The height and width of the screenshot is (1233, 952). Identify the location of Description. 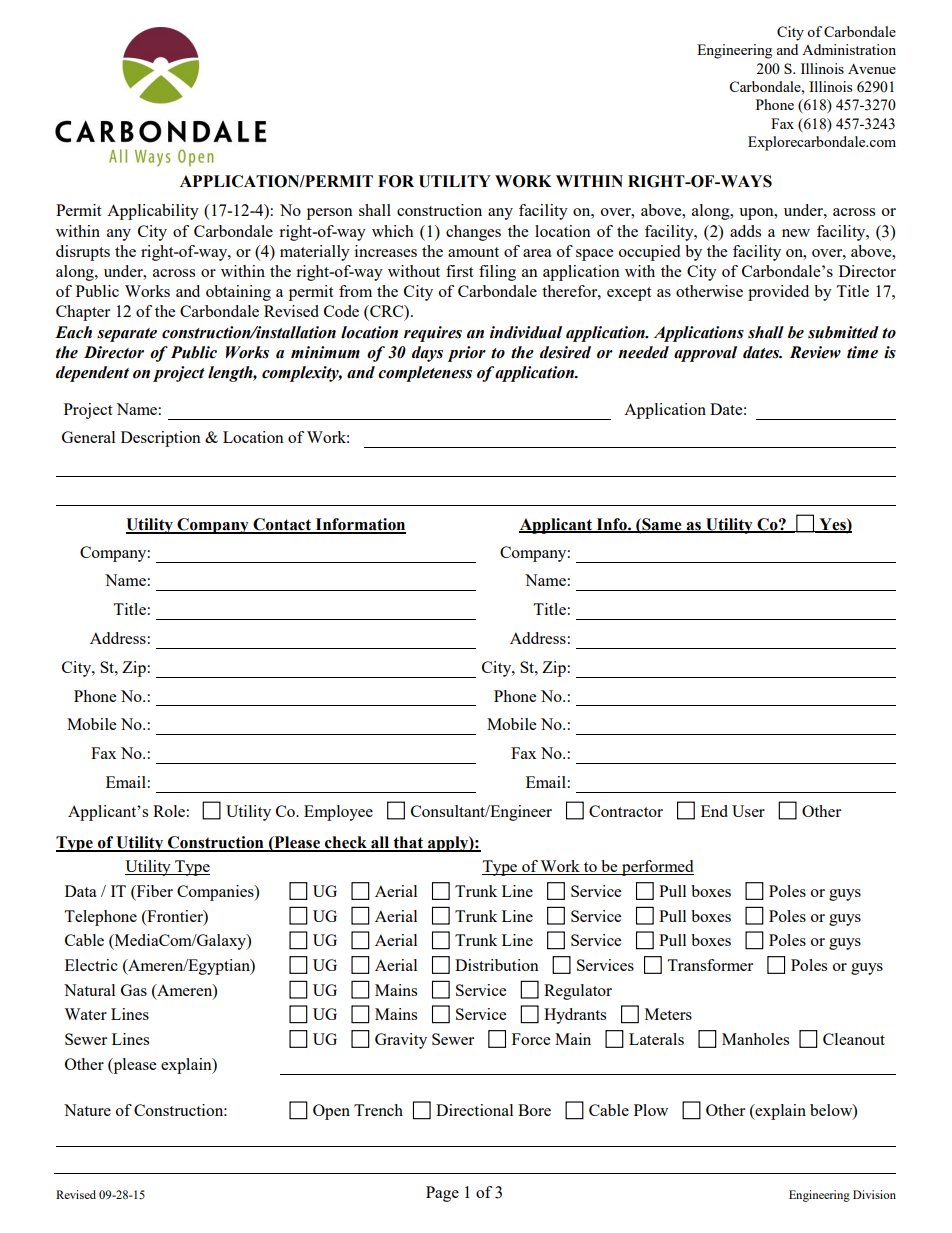
(161, 439).
